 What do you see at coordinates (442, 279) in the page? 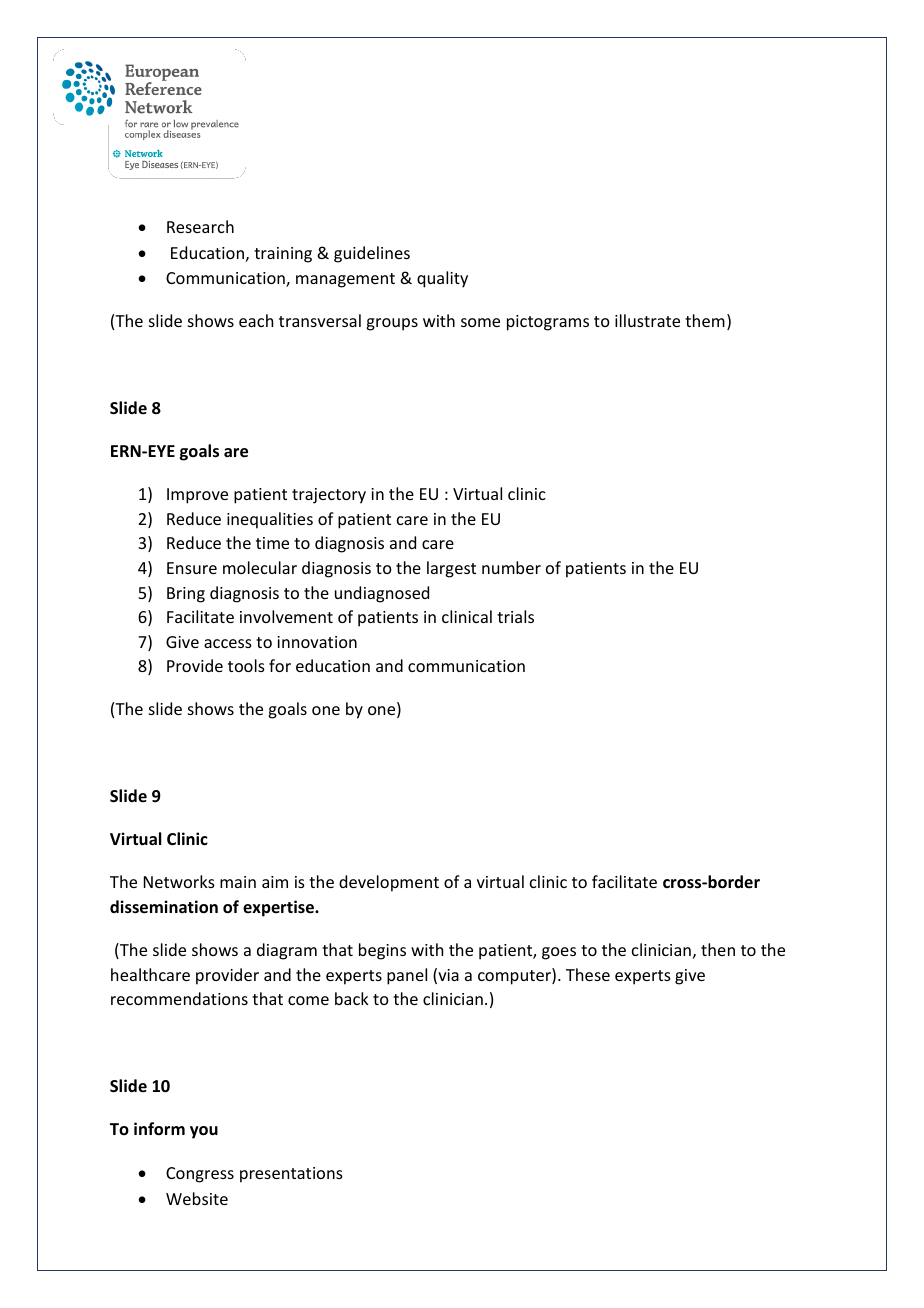
I see `quality` at bounding box center [442, 279].
